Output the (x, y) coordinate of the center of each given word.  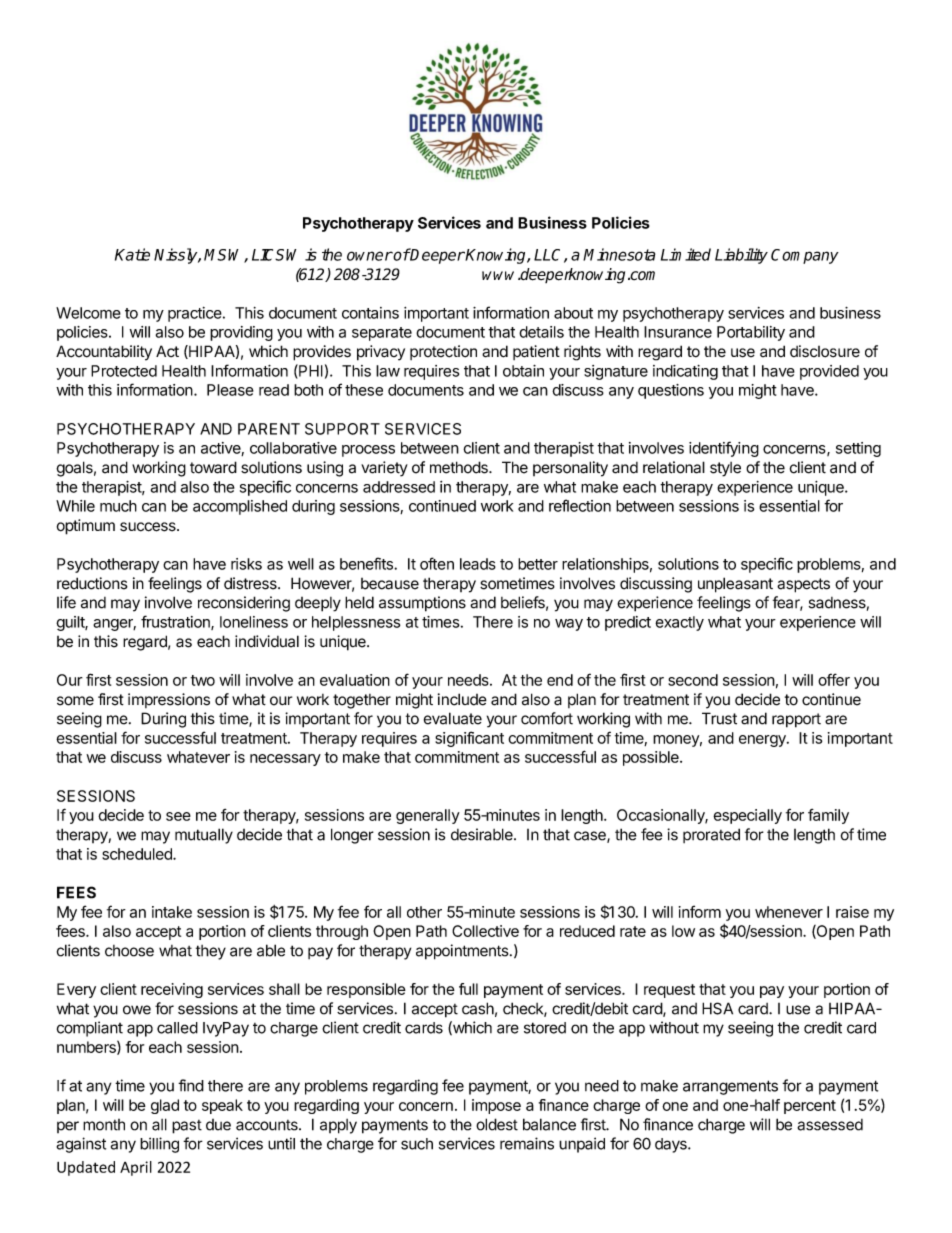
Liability (741, 256)
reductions (92, 583)
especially (747, 816)
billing (159, 1145)
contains (370, 313)
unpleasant (735, 585)
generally (428, 816)
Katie (132, 254)
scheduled (138, 854)
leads (478, 564)
